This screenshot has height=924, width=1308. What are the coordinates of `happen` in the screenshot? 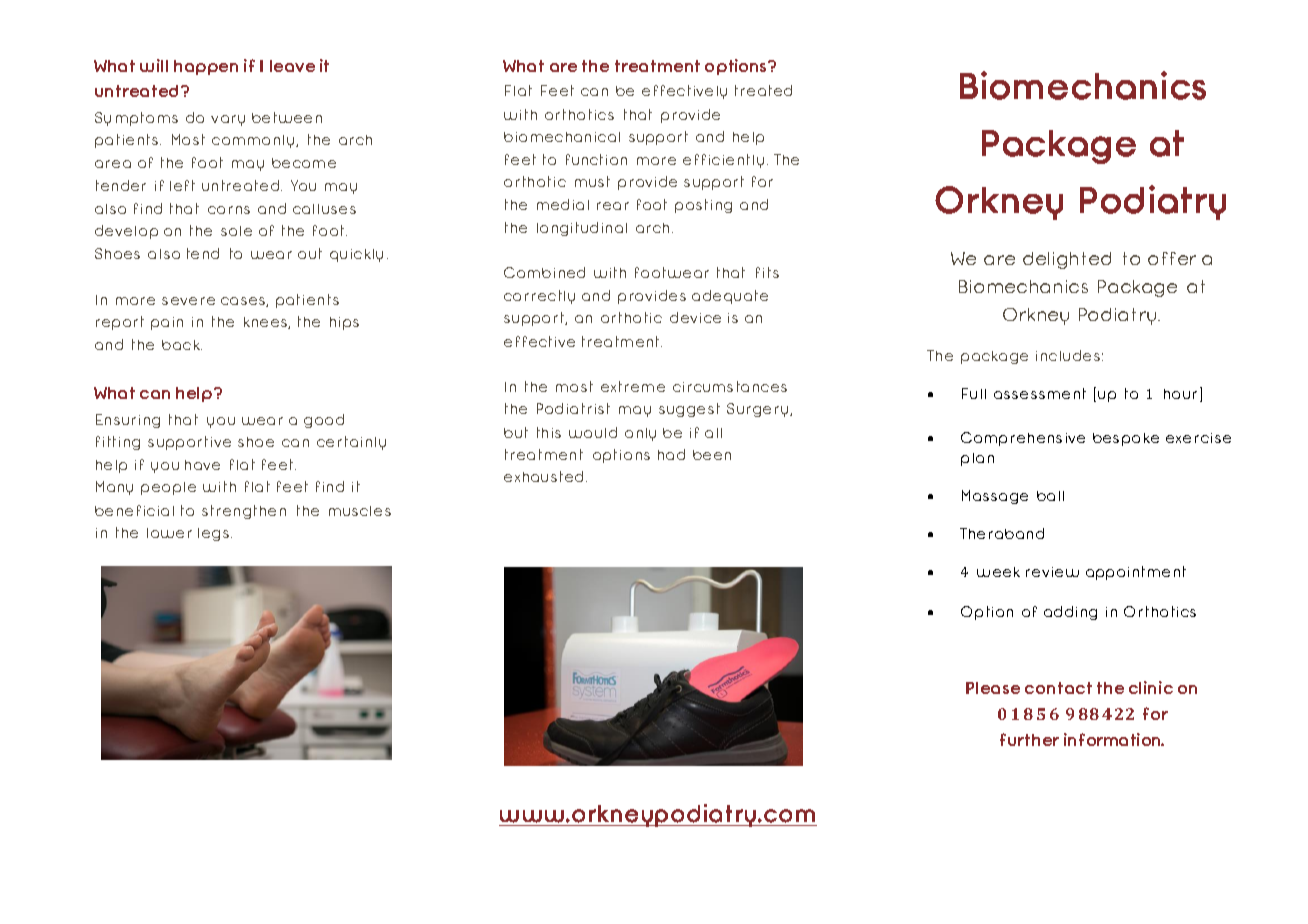 It's located at (206, 67).
